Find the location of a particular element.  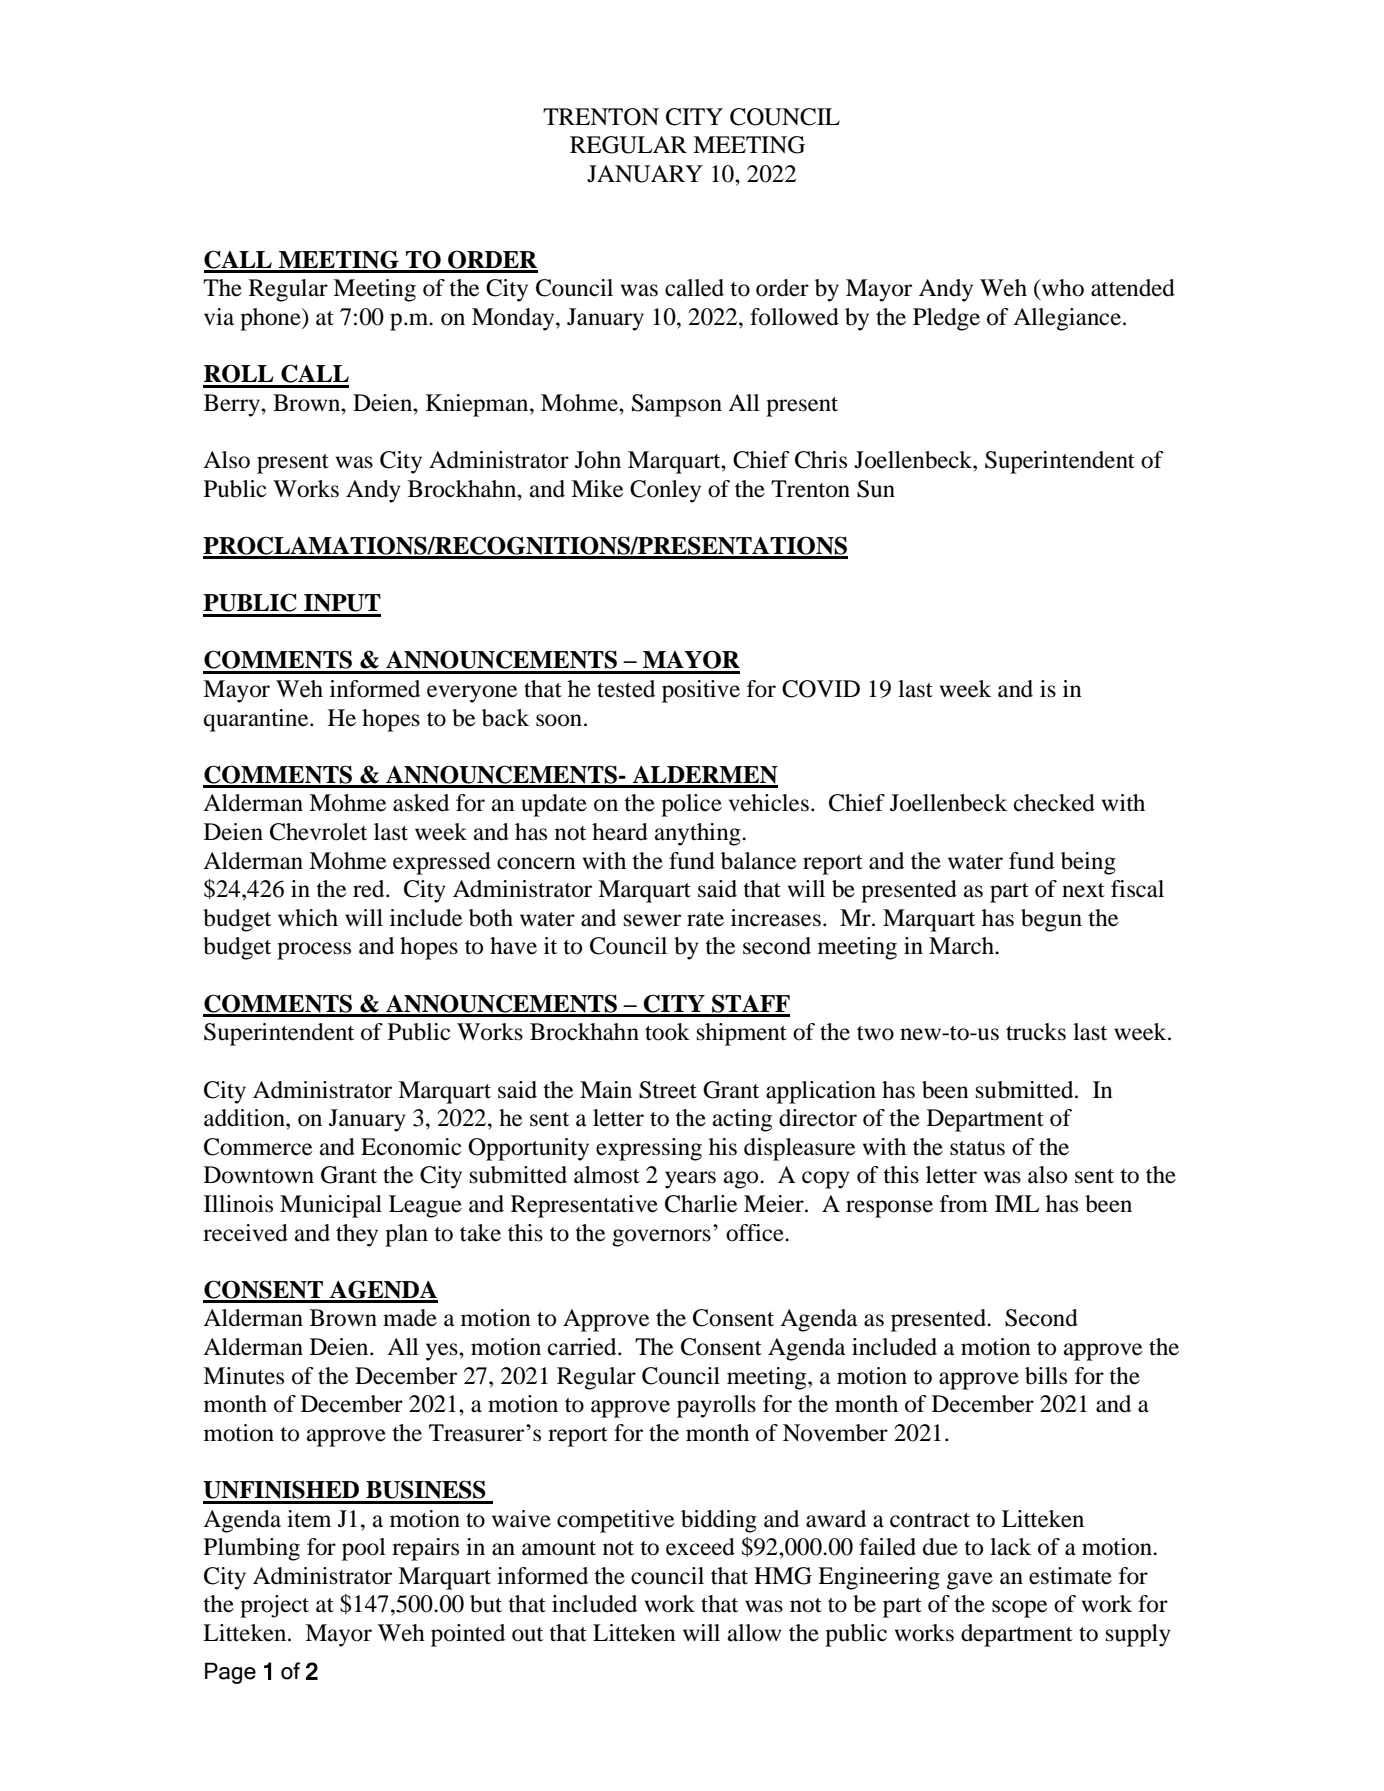

checked is located at coordinates (1054, 803).
